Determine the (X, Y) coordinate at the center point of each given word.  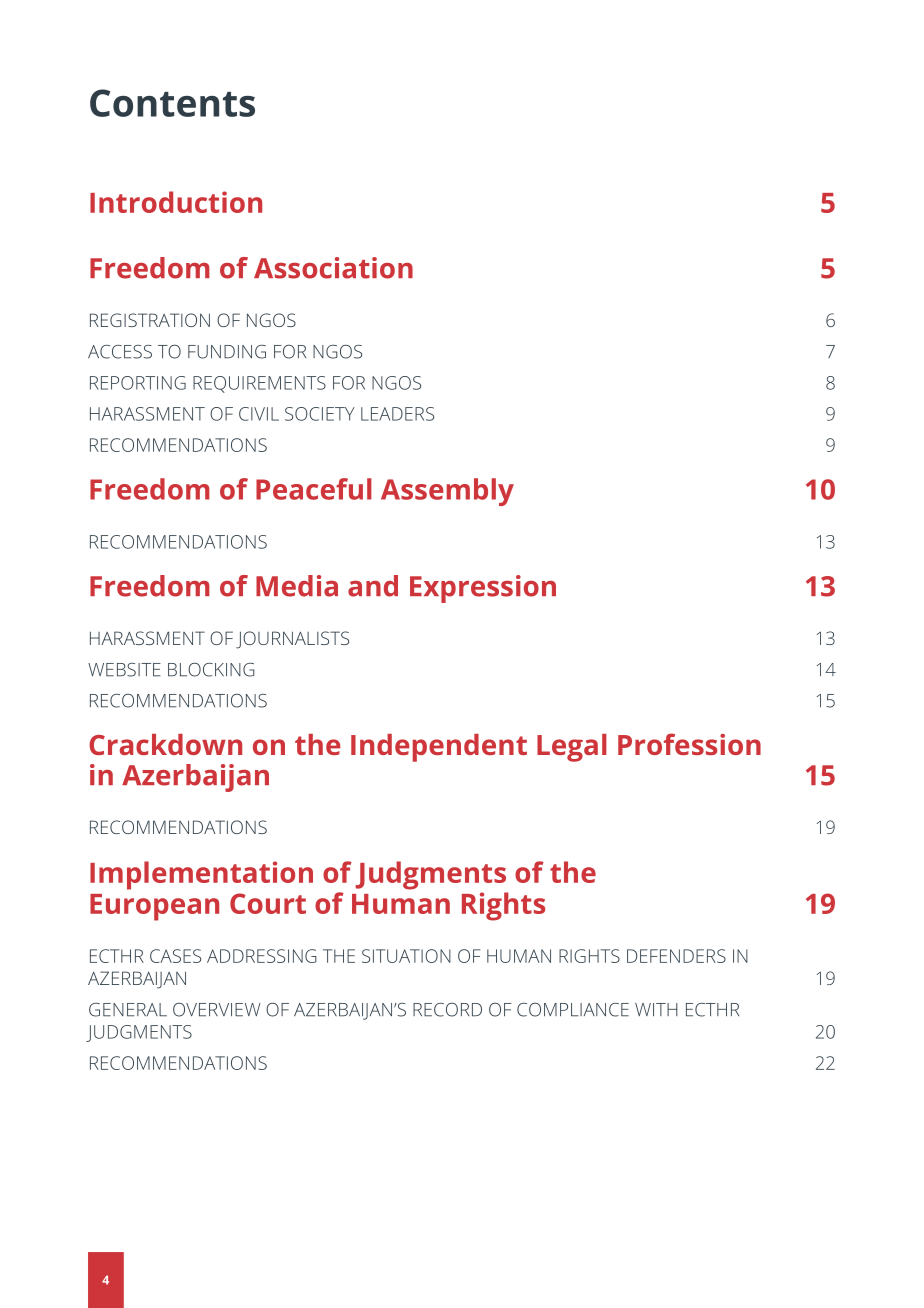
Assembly (447, 492)
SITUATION (406, 956)
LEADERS (397, 414)
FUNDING (227, 352)
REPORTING (138, 383)
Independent (439, 748)
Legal (572, 748)
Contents (172, 103)
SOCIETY (320, 414)
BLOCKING (211, 670)
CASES (175, 956)
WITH (656, 1009)
